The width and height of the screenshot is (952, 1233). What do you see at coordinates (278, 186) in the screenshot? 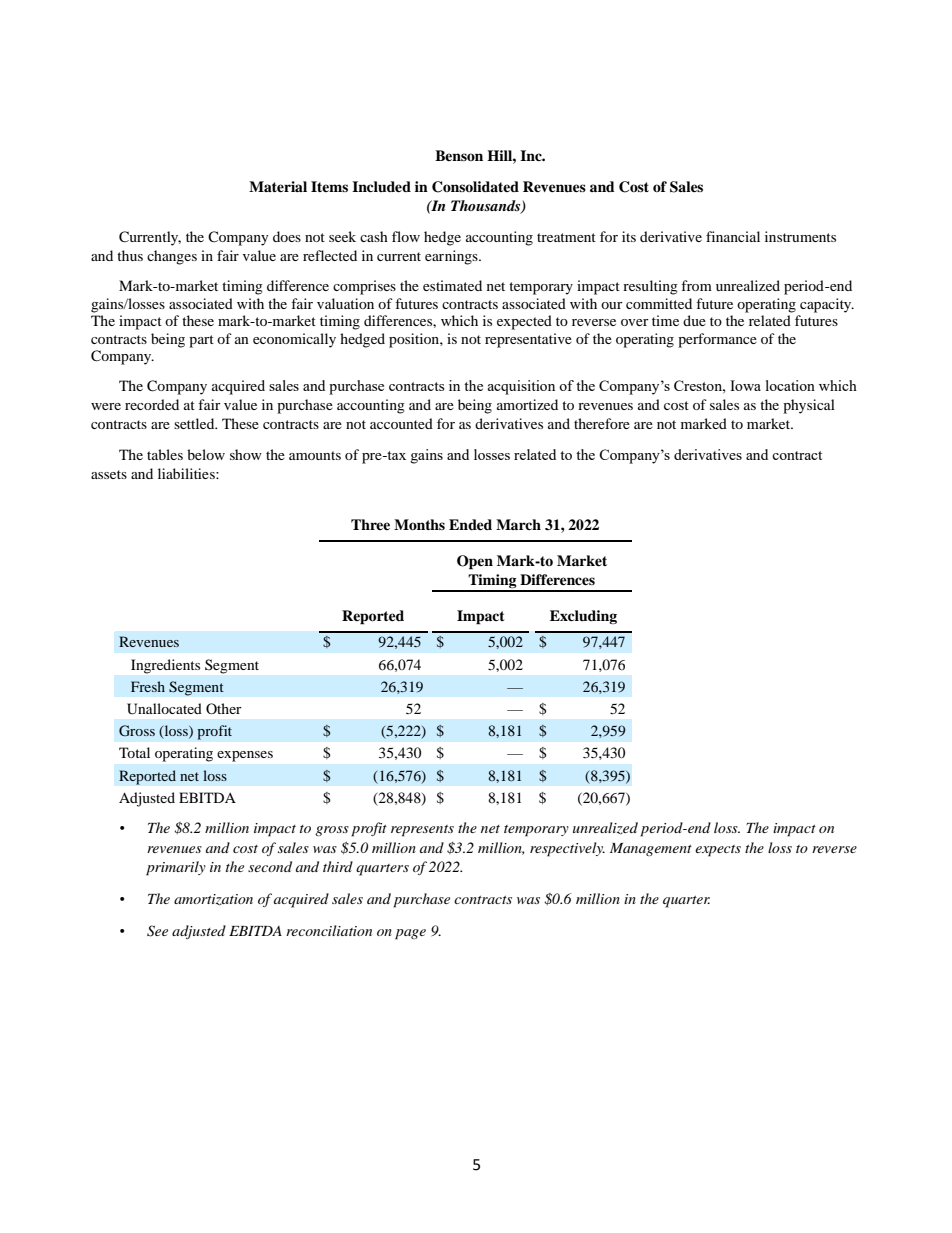
I see `Material` at bounding box center [278, 186].
